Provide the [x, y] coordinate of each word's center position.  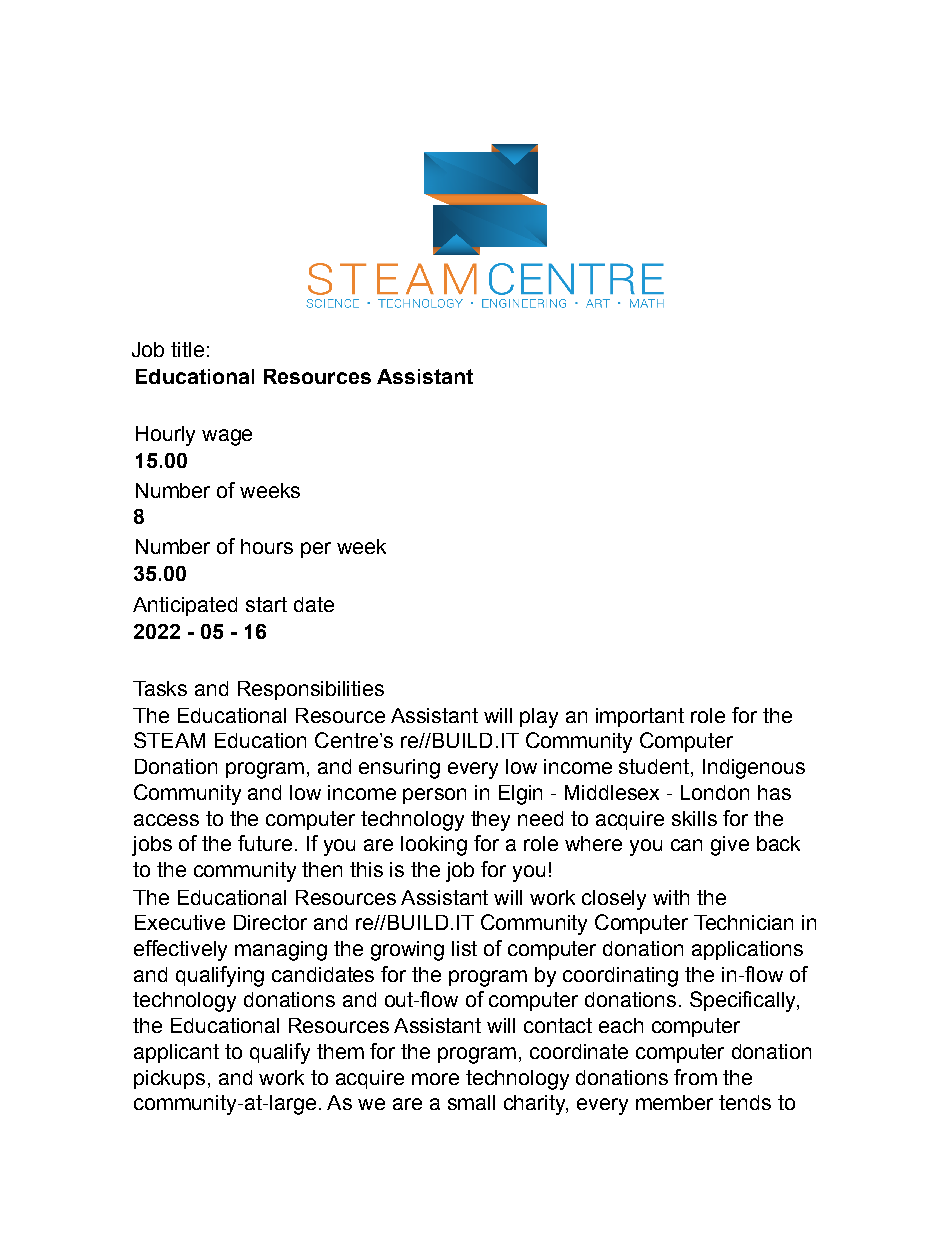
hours [267, 546]
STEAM [169, 740]
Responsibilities [311, 690]
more [435, 1079]
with [671, 897]
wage [227, 437]
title [187, 349]
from [695, 1077]
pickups [169, 1079]
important [640, 717]
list [464, 948]
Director [270, 922]
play [539, 718]
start [266, 604]
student [654, 766]
